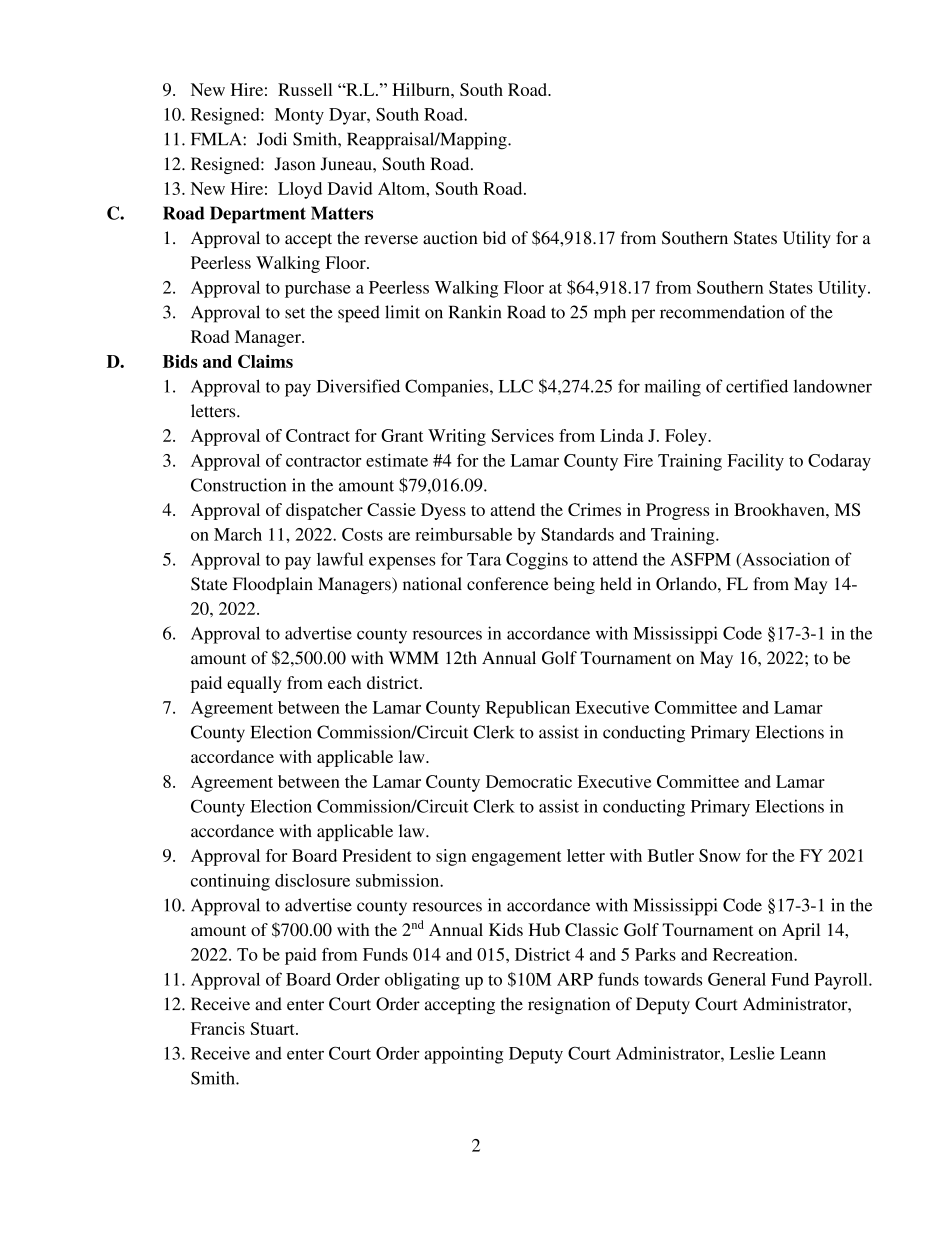 This page has height=1233, width=952. What do you see at coordinates (238, 485) in the page?
I see `Construction` at bounding box center [238, 485].
